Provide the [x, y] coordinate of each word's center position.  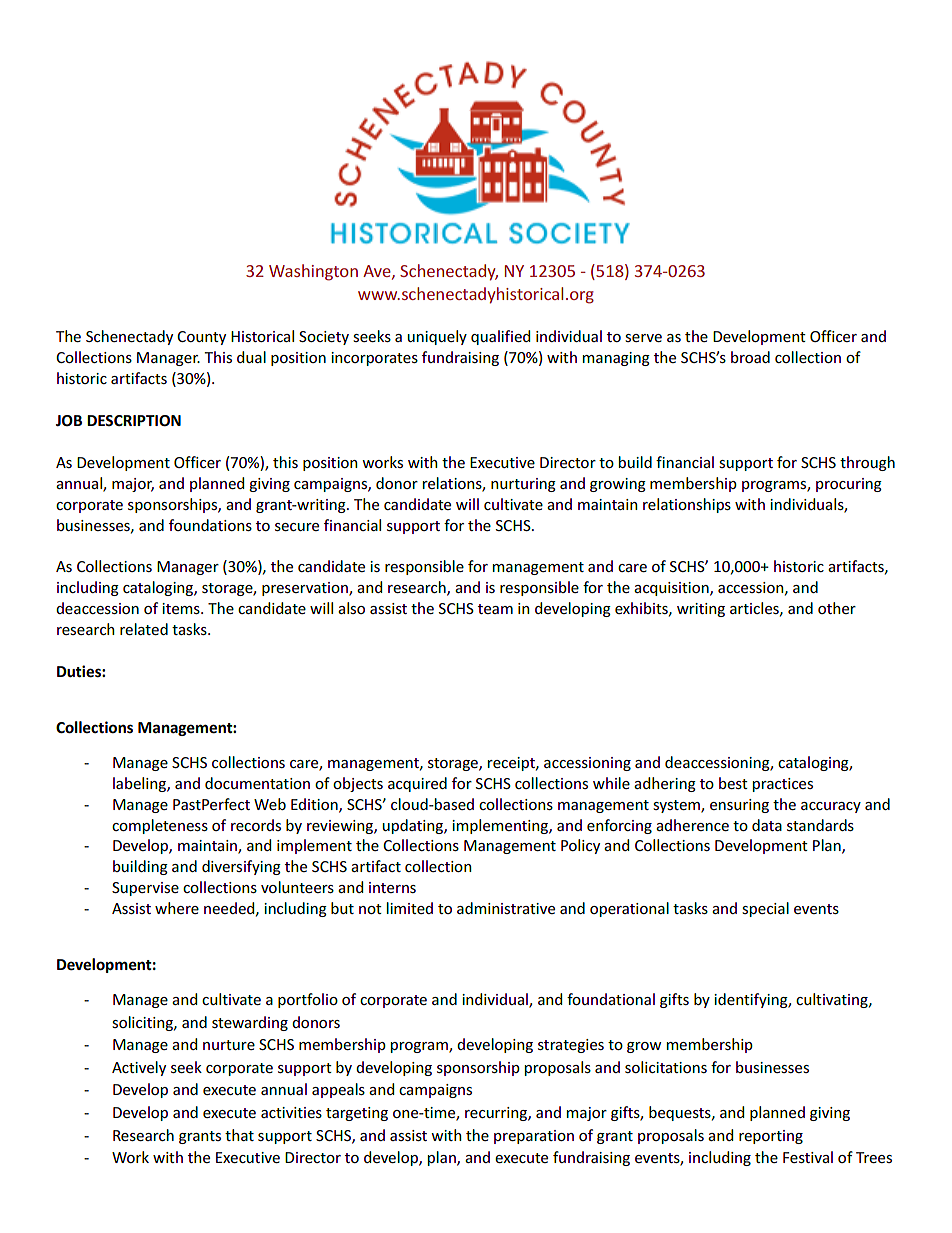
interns [392, 887]
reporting [771, 1137]
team [495, 609]
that [239, 1135]
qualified [500, 337]
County [201, 338]
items [182, 608]
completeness [160, 826]
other [837, 608]
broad [750, 357]
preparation [534, 1137]
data [767, 825]
